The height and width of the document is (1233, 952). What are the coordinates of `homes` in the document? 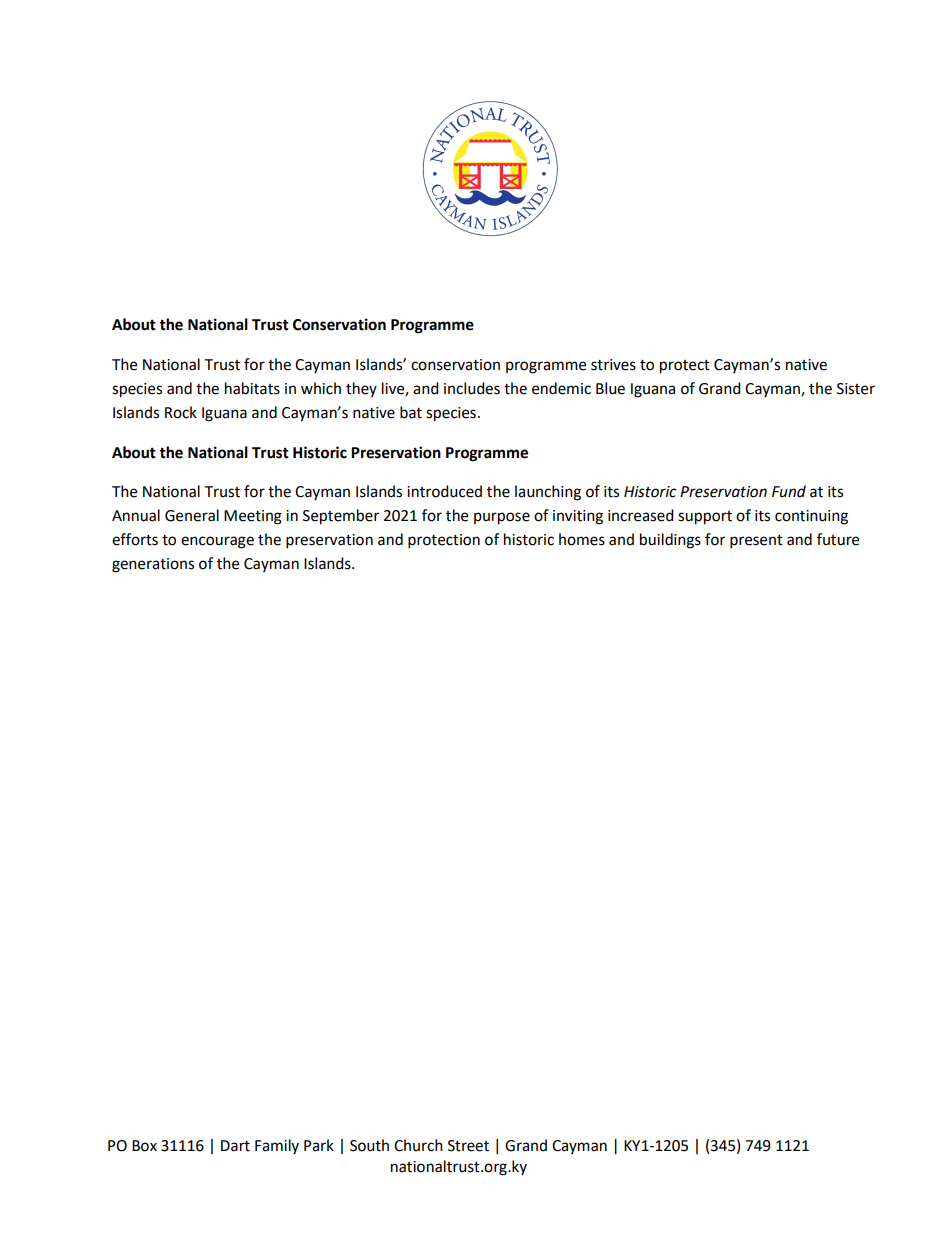 It's located at (582, 539).
